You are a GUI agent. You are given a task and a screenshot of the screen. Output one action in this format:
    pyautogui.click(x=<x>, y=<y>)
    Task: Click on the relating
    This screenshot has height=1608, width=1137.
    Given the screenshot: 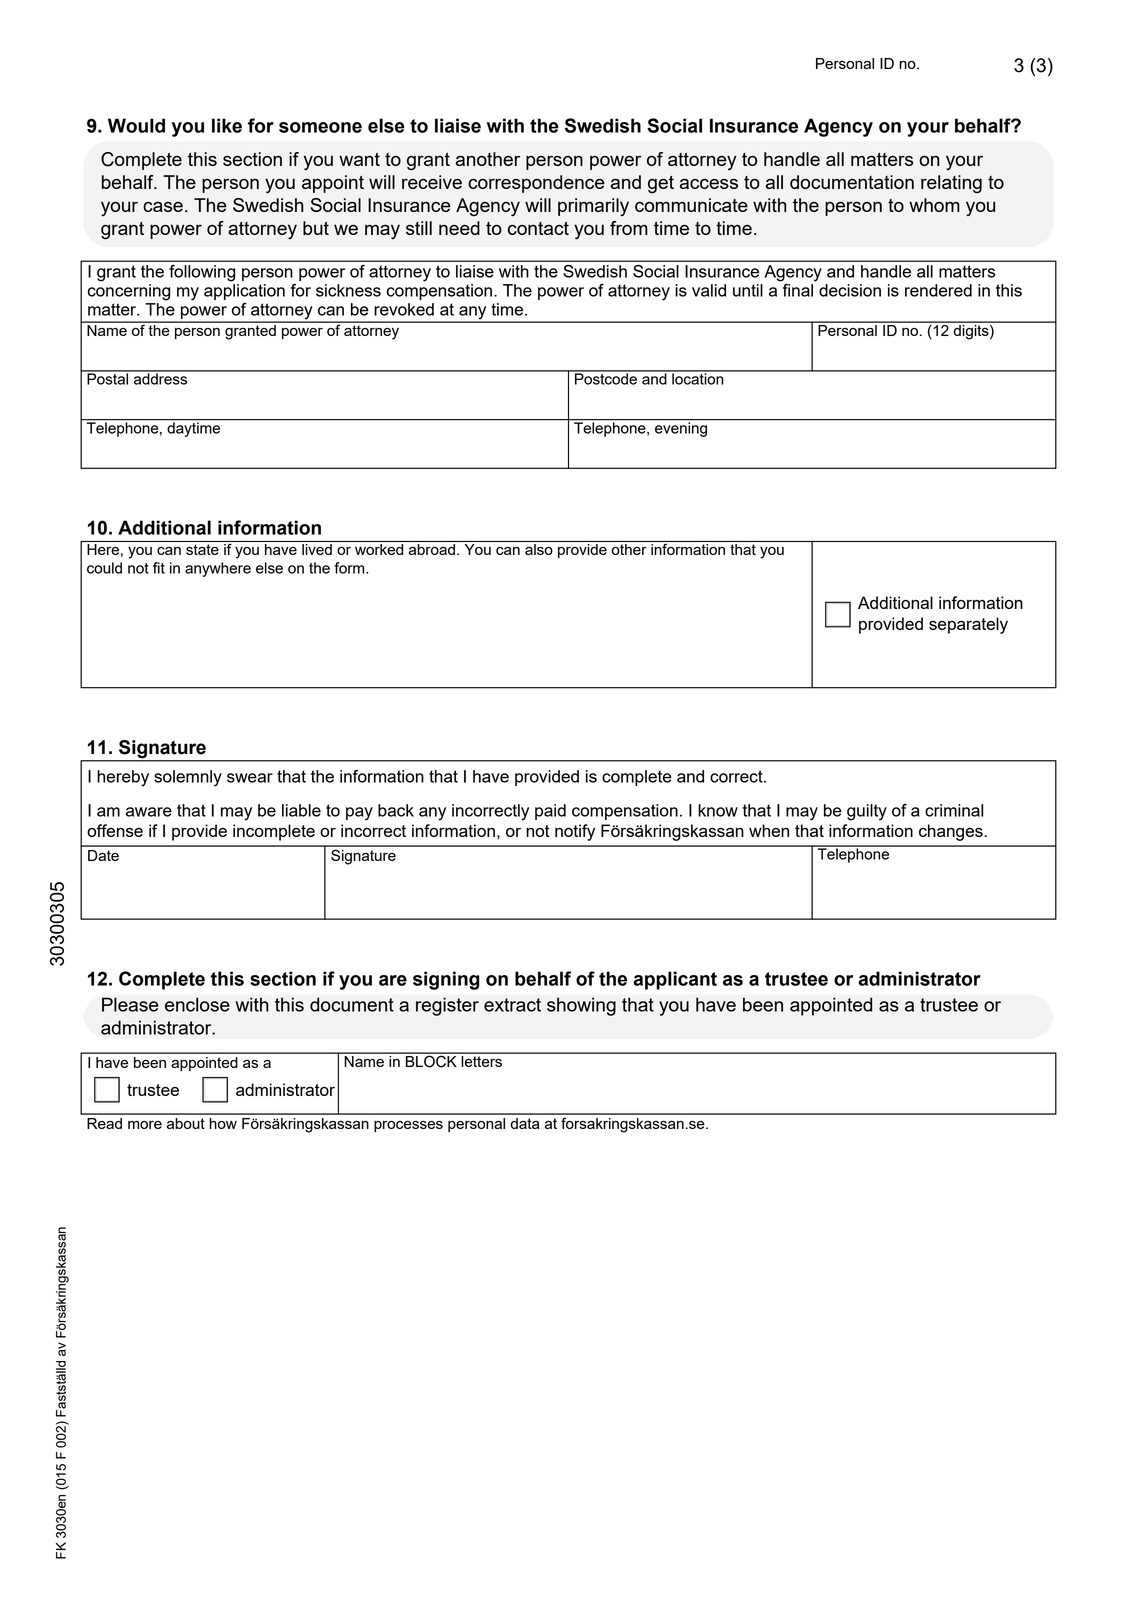 What is the action you would take?
    pyautogui.click(x=951, y=184)
